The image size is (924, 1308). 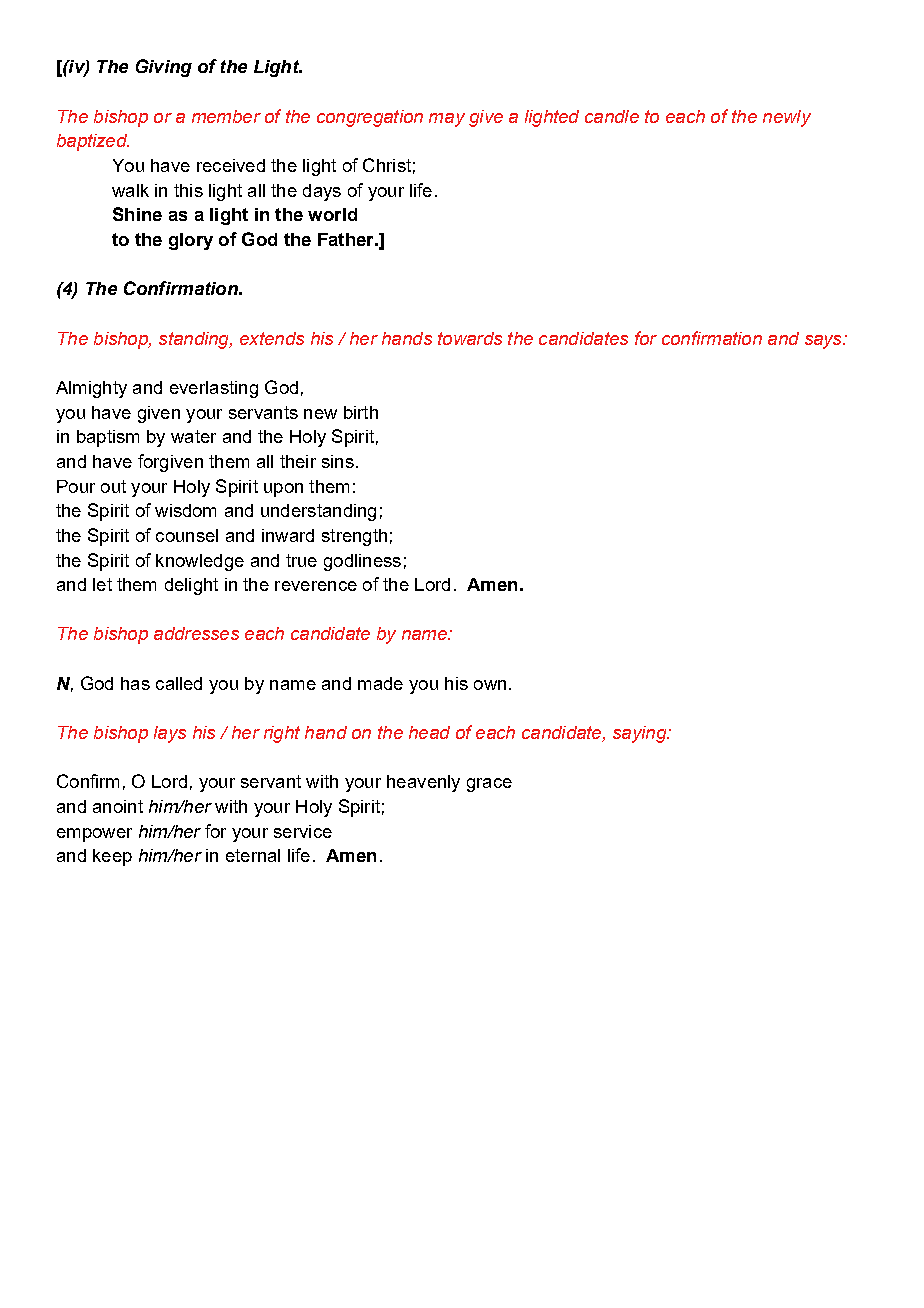 I want to click on keep, so click(x=112, y=857).
